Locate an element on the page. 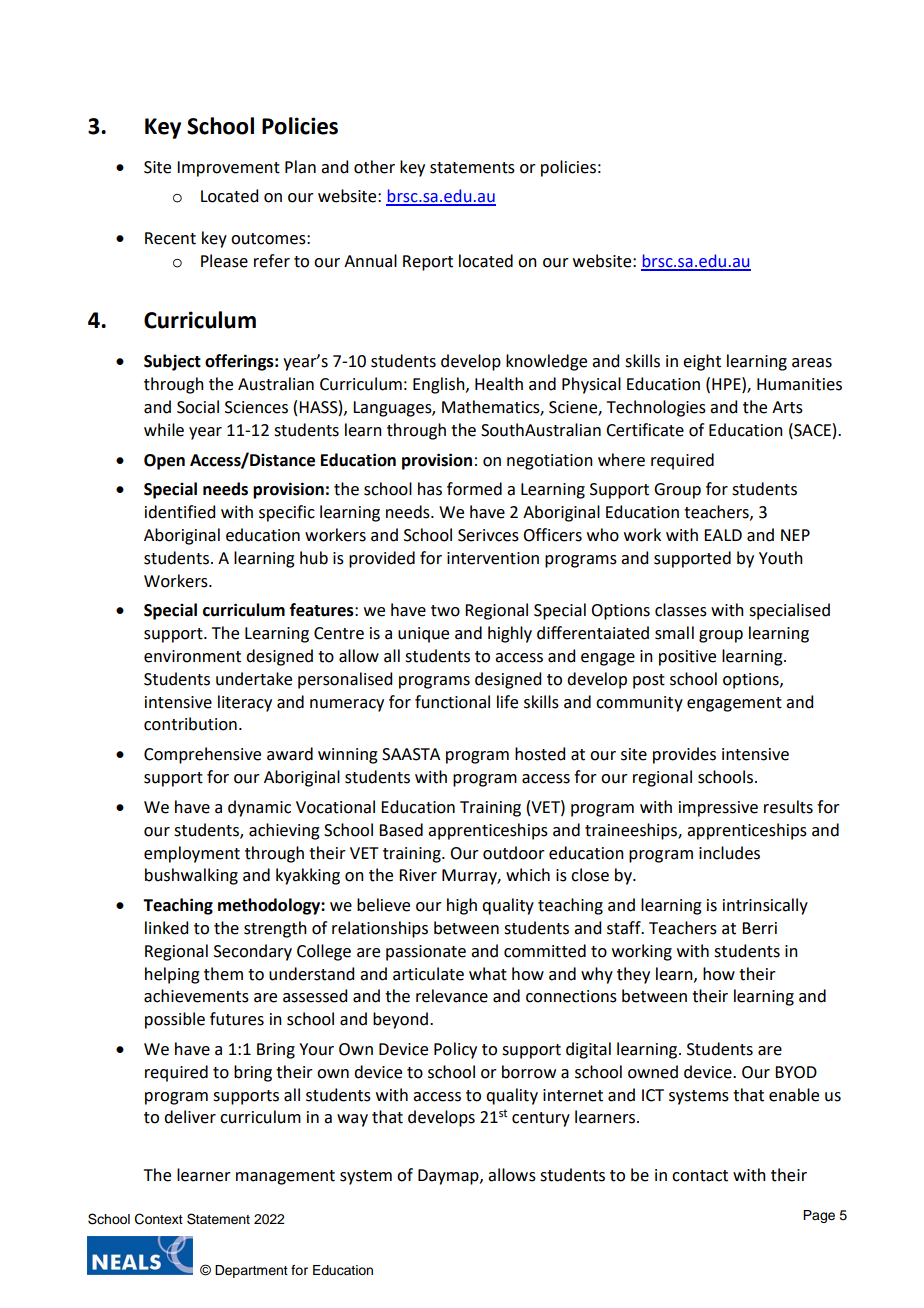 This document has height=1308, width=924. futures is located at coordinates (237, 1019).
